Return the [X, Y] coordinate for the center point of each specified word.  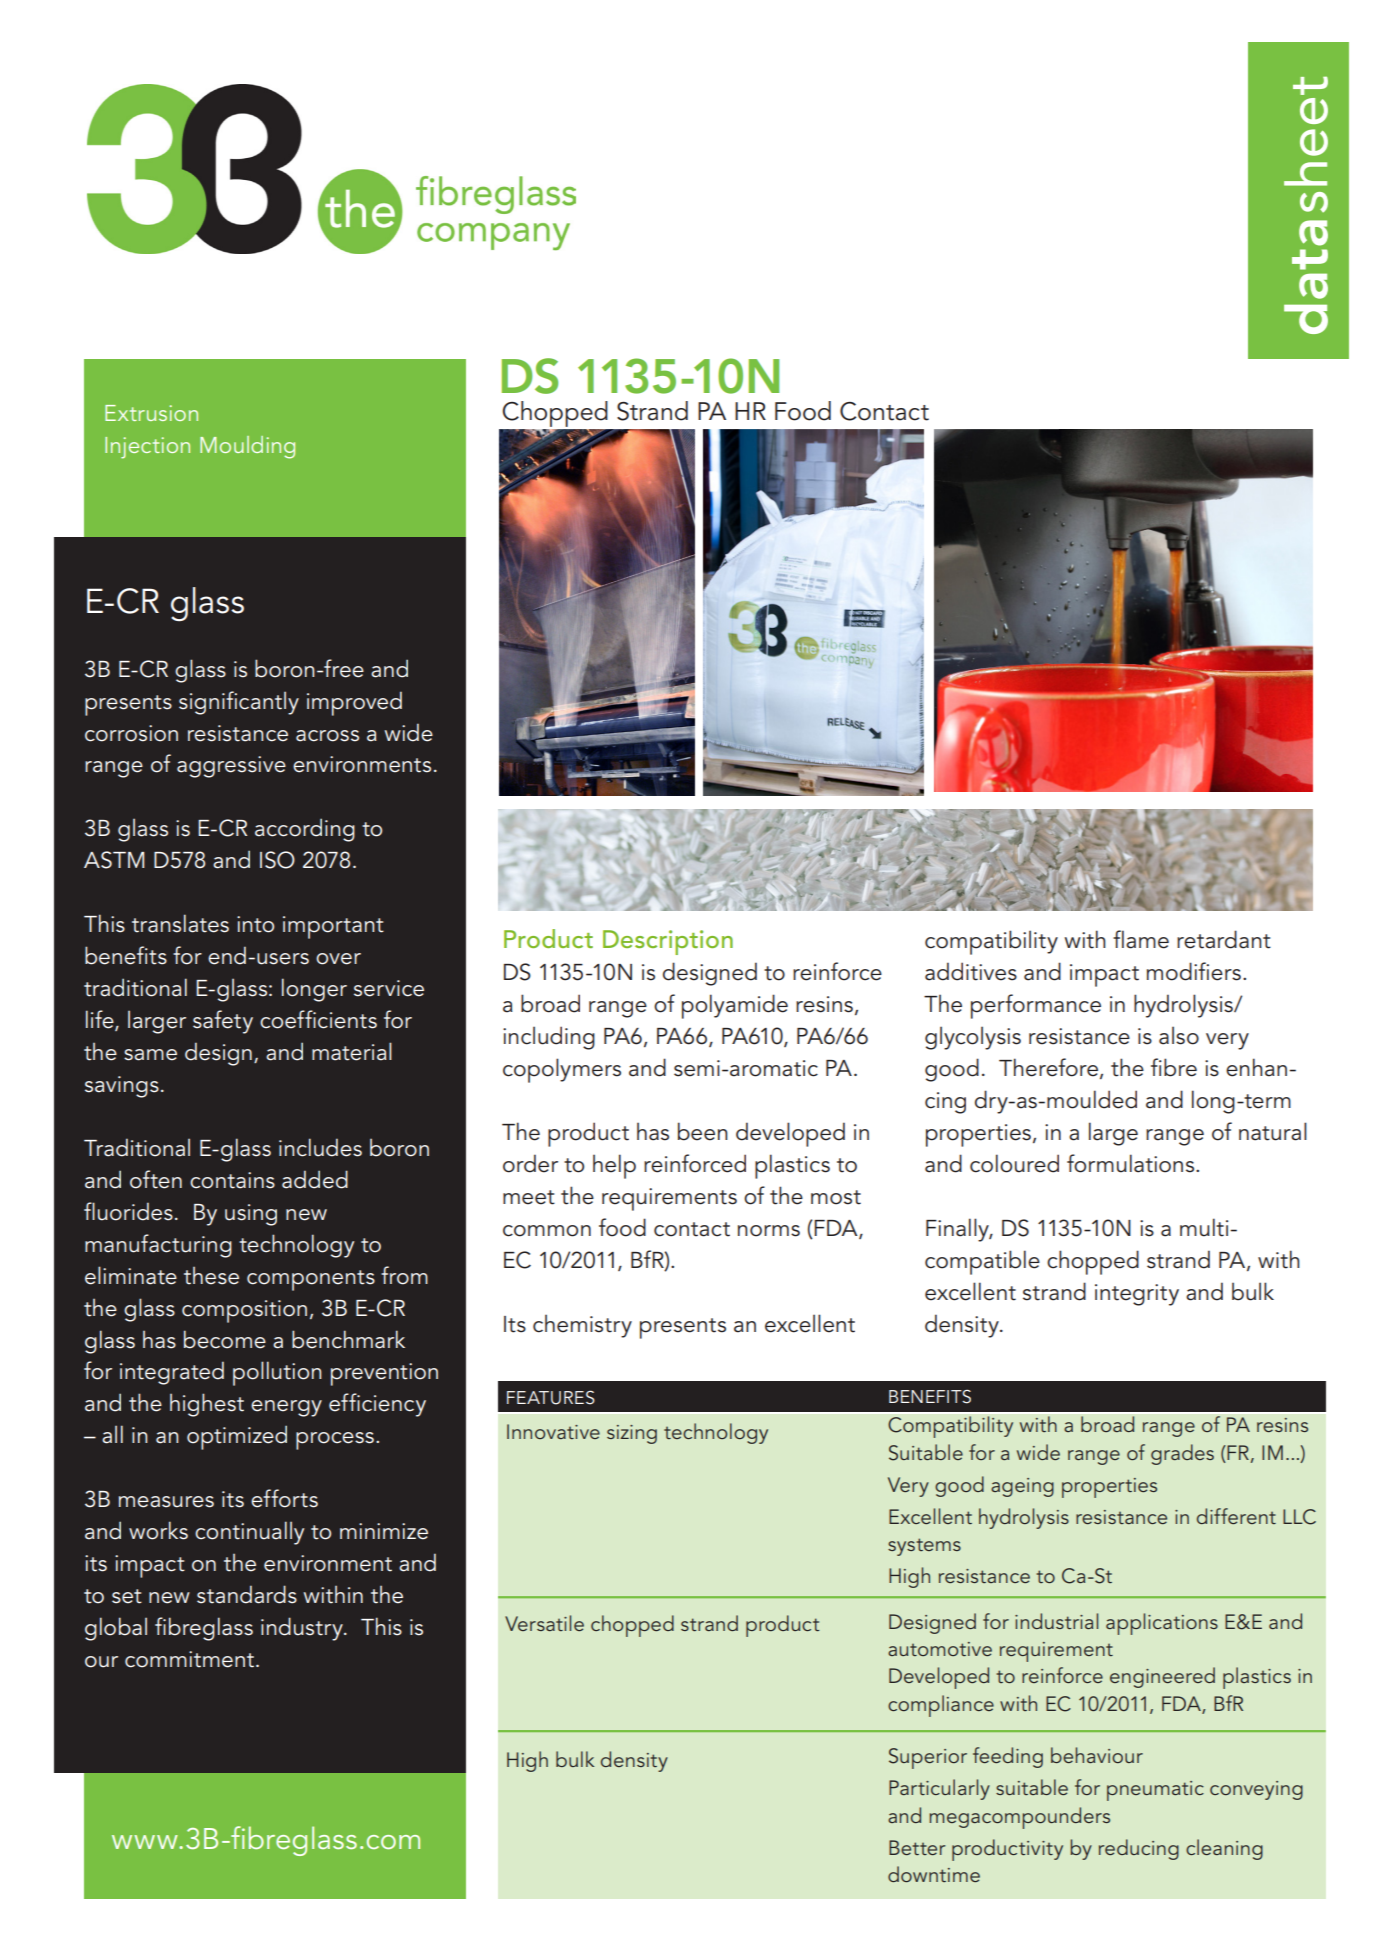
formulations [1132, 1163]
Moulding [247, 447]
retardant [1224, 939]
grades [1182, 1454]
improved [354, 703]
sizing [632, 1434]
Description [668, 942]
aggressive [231, 767]
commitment [191, 1659]
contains [232, 1180]
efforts [284, 1498]
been [703, 1131]
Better [917, 1847]
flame [1141, 939]
